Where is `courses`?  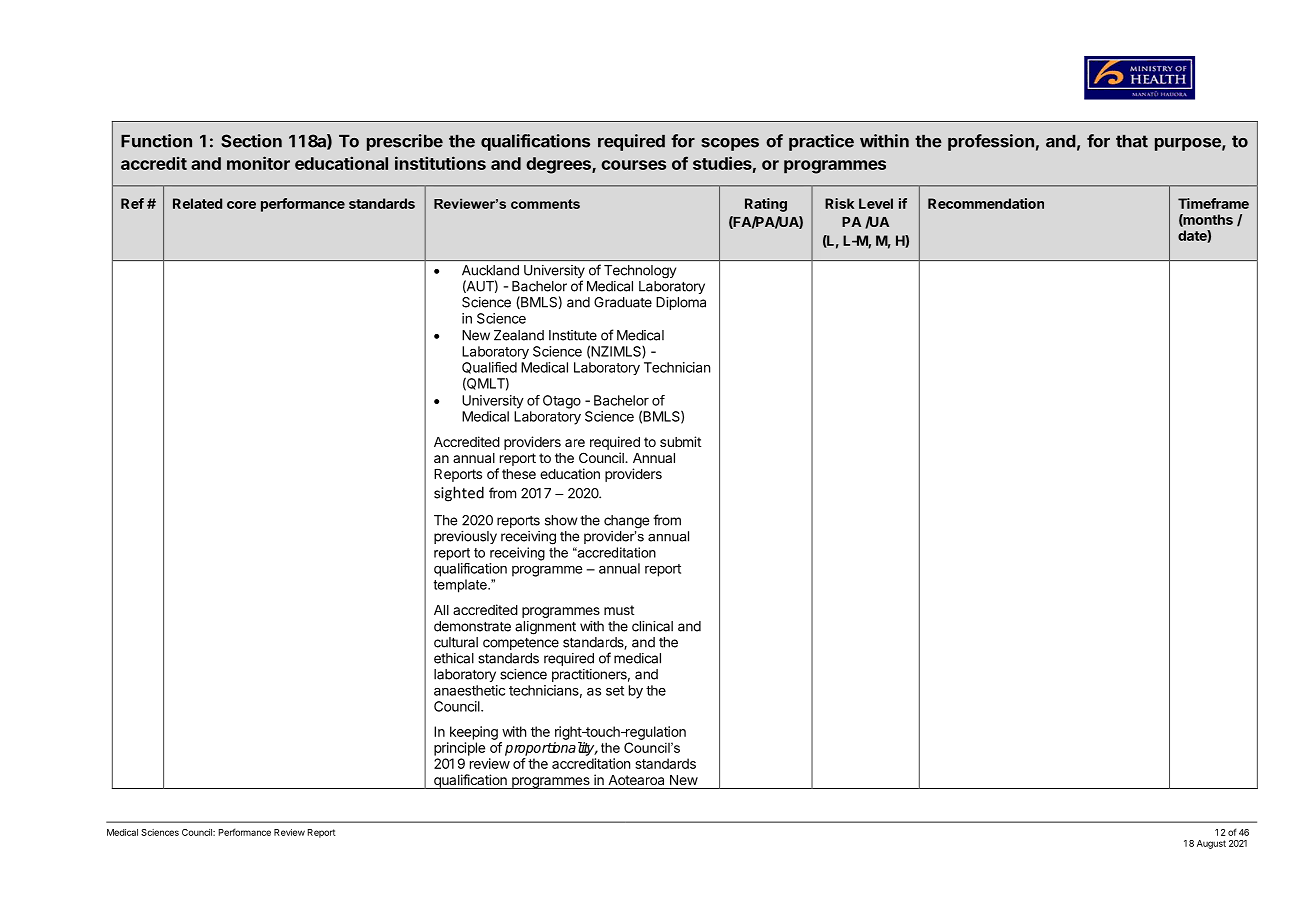 courses is located at coordinates (633, 165).
